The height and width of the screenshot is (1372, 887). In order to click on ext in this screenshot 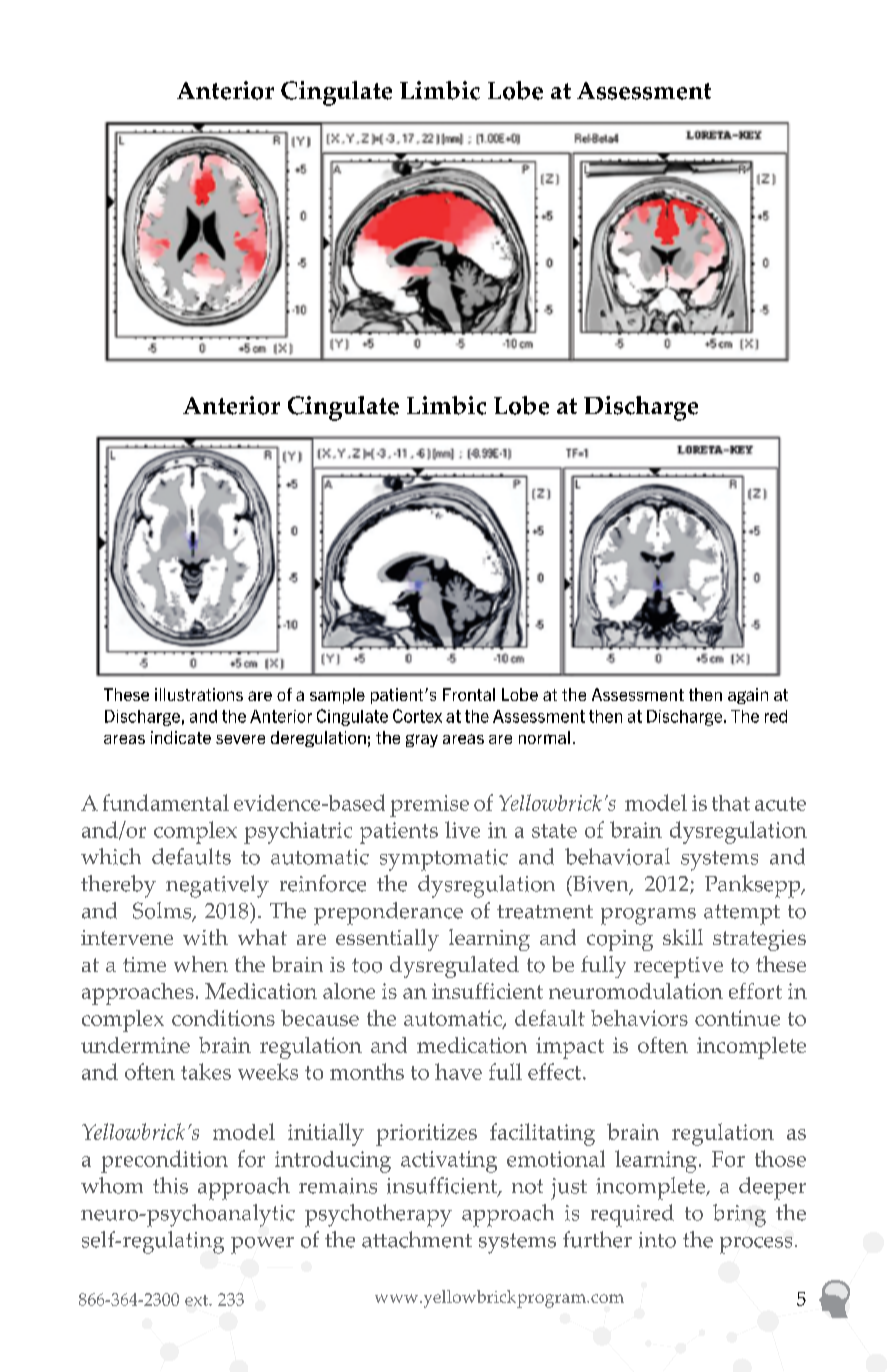, I will do `click(198, 1300)`.
